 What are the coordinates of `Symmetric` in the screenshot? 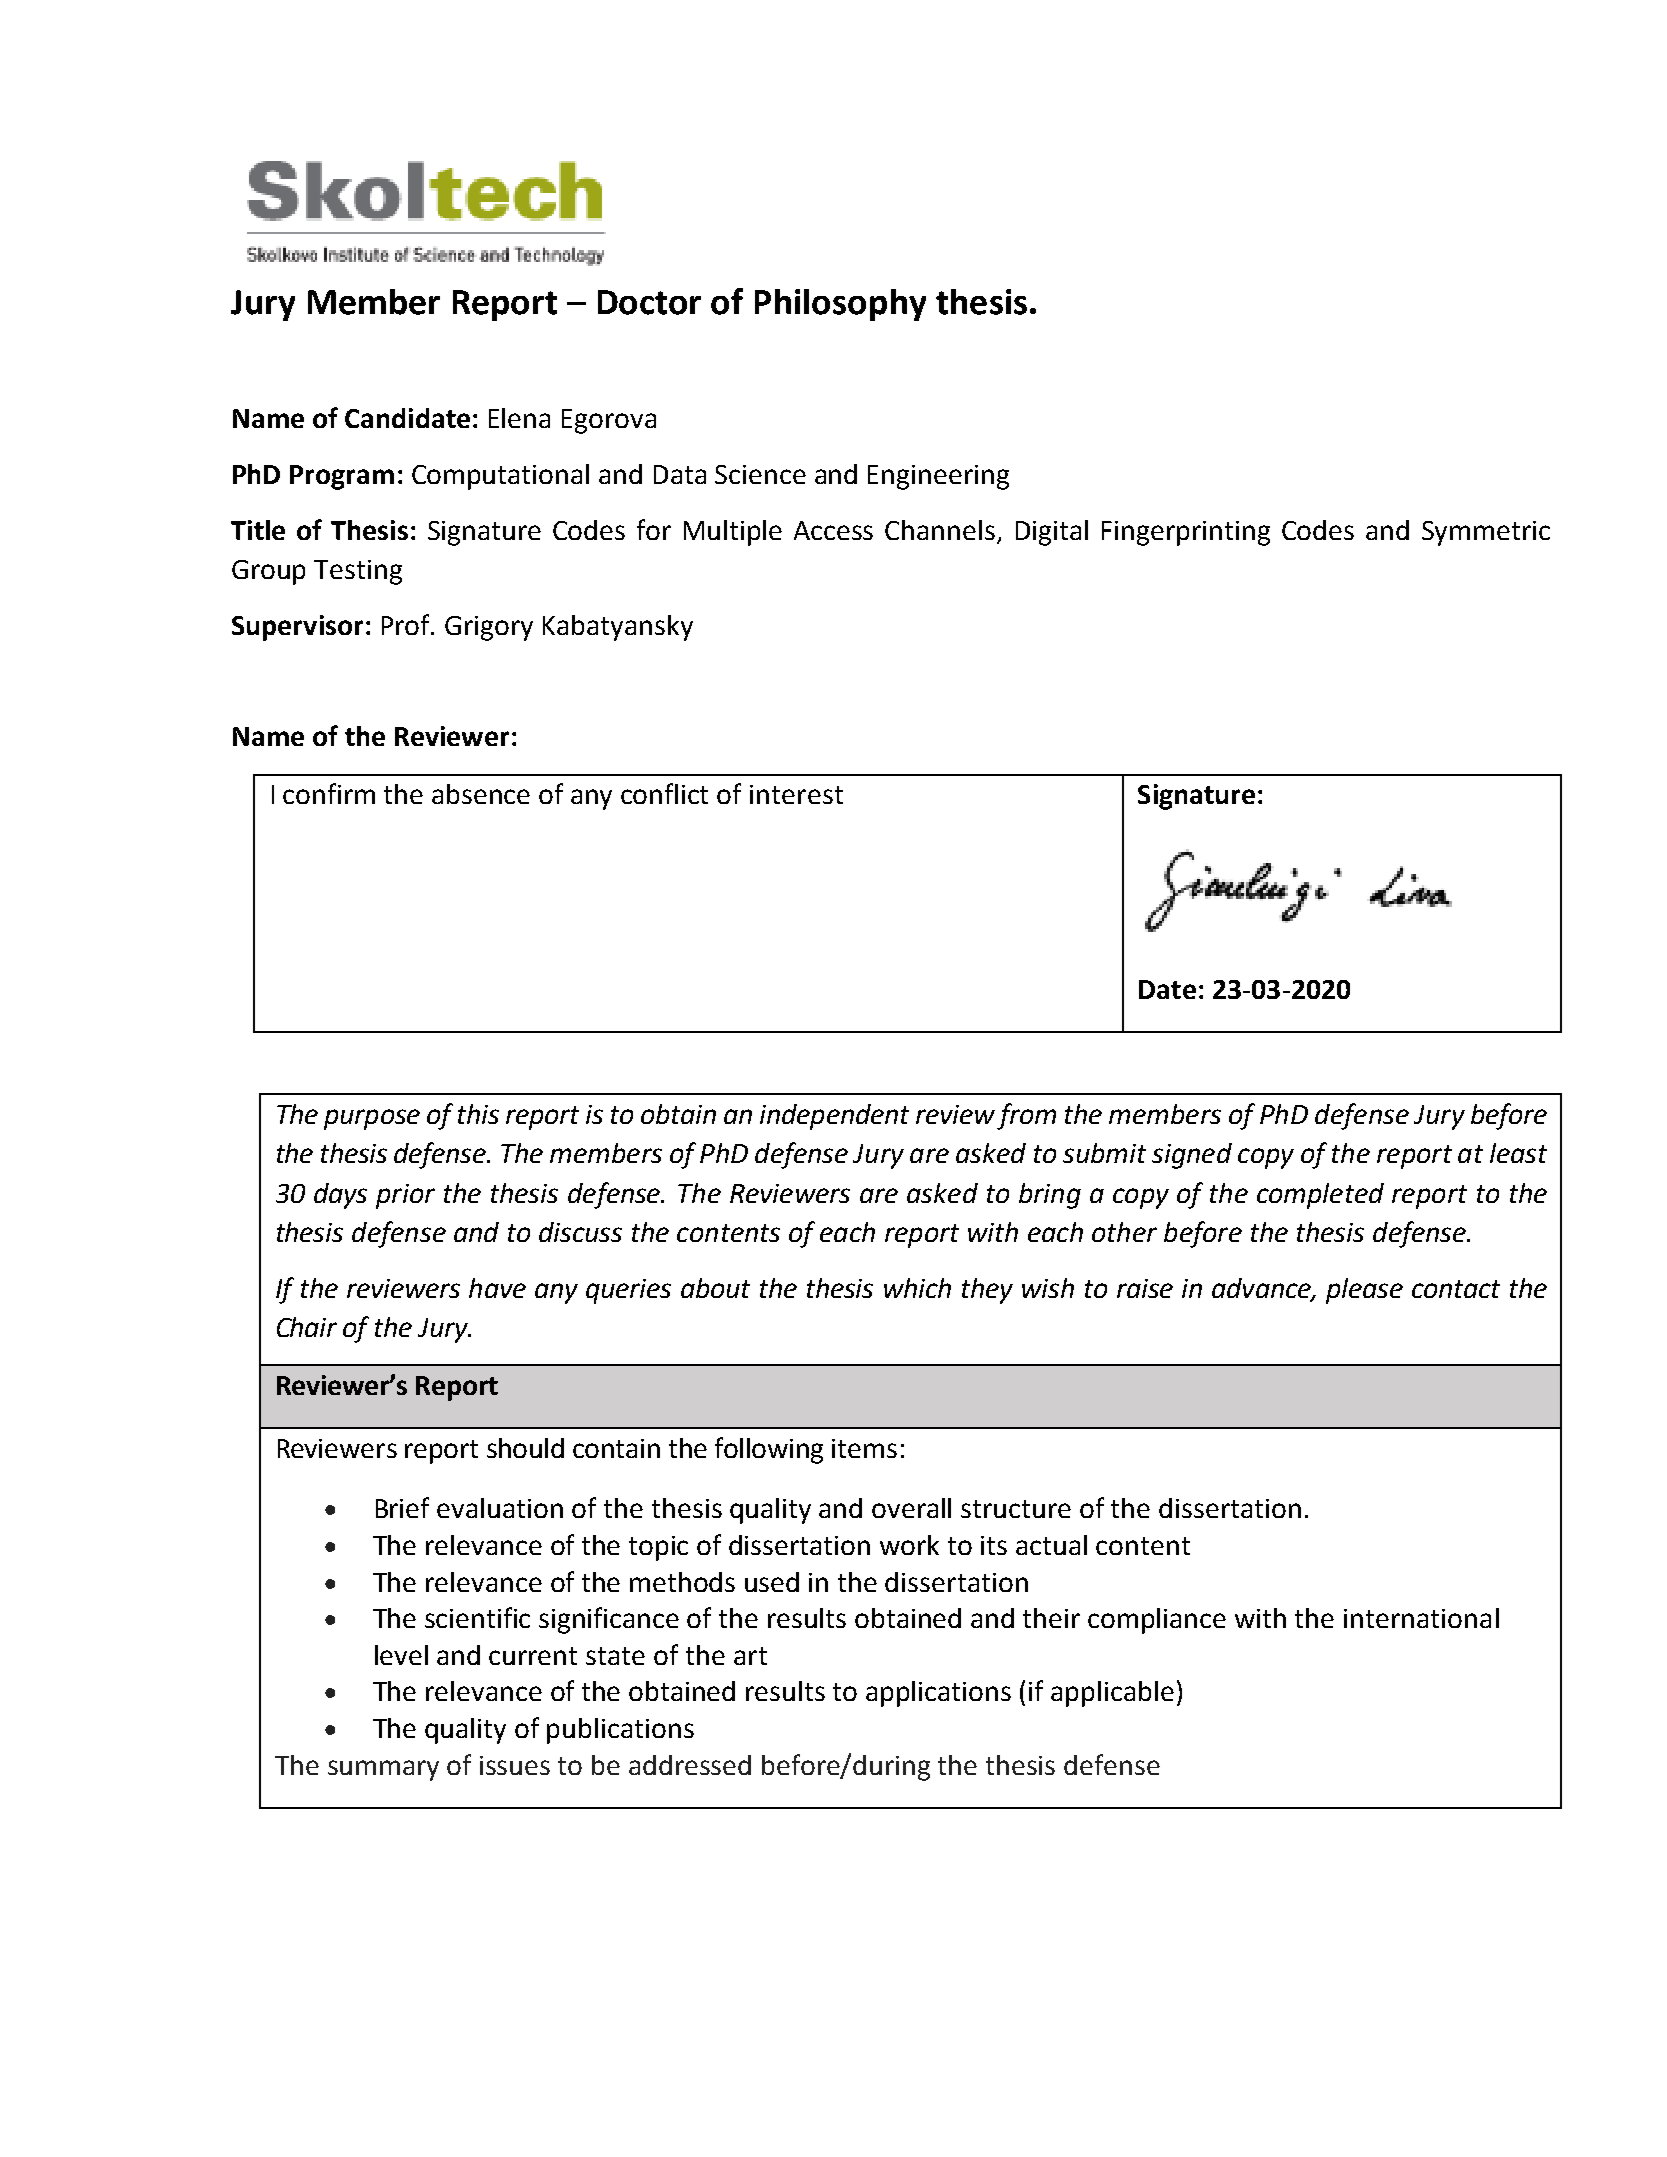 It's located at (1486, 533).
